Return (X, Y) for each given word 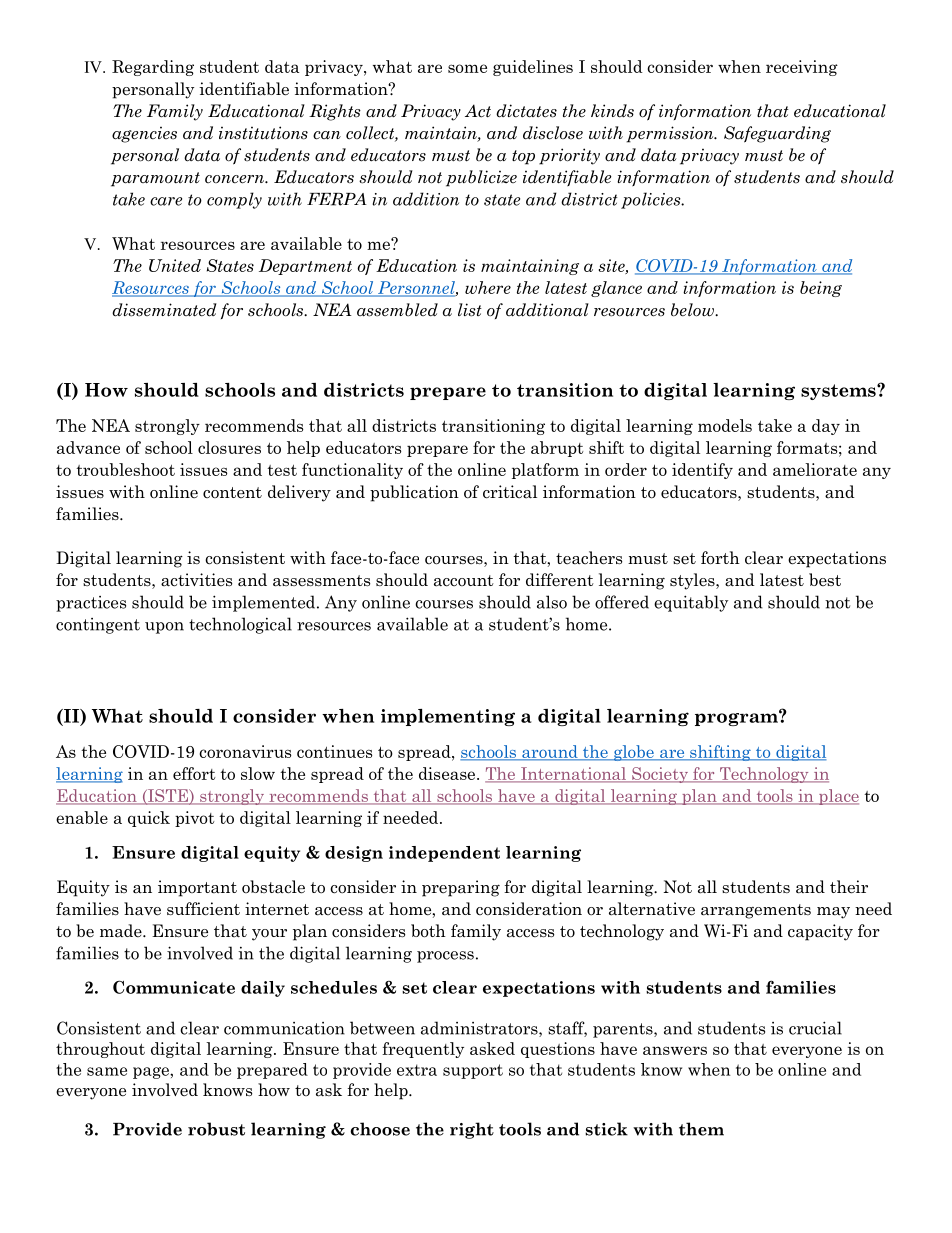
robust (216, 1129)
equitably (691, 603)
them (701, 1129)
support (473, 1071)
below (693, 310)
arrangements (756, 911)
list (470, 310)
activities (196, 580)
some (467, 68)
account (464, 581)
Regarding (153, 68)
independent (444, 854)
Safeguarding (777, 134)
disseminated (164, 310)
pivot (194, 819)
